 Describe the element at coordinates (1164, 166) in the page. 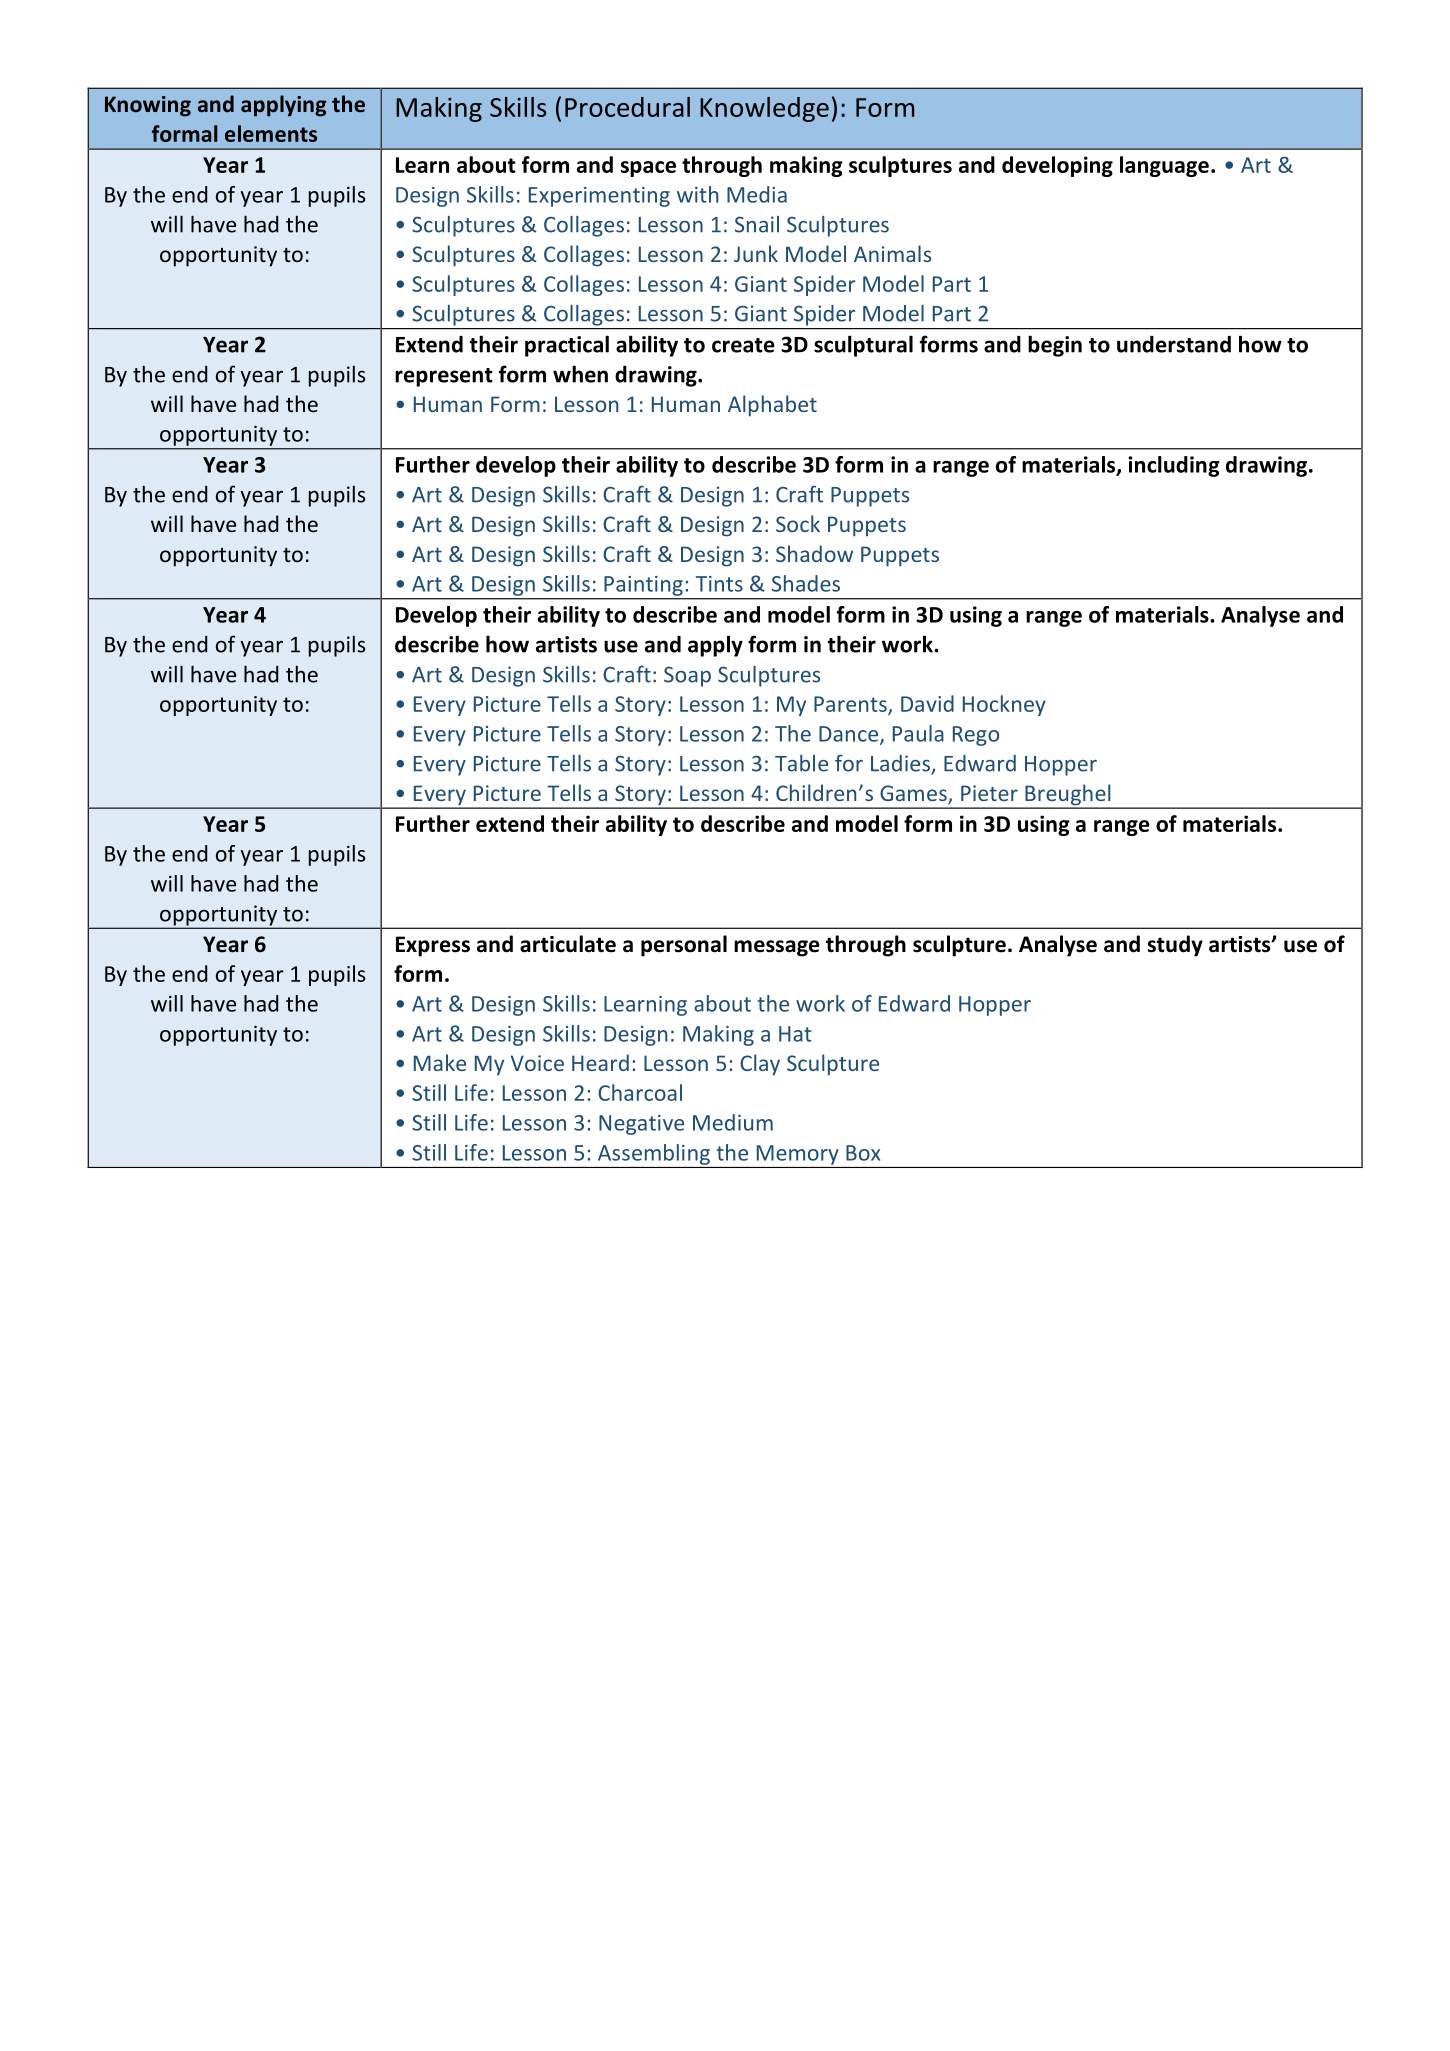

I see `language` at that location.
